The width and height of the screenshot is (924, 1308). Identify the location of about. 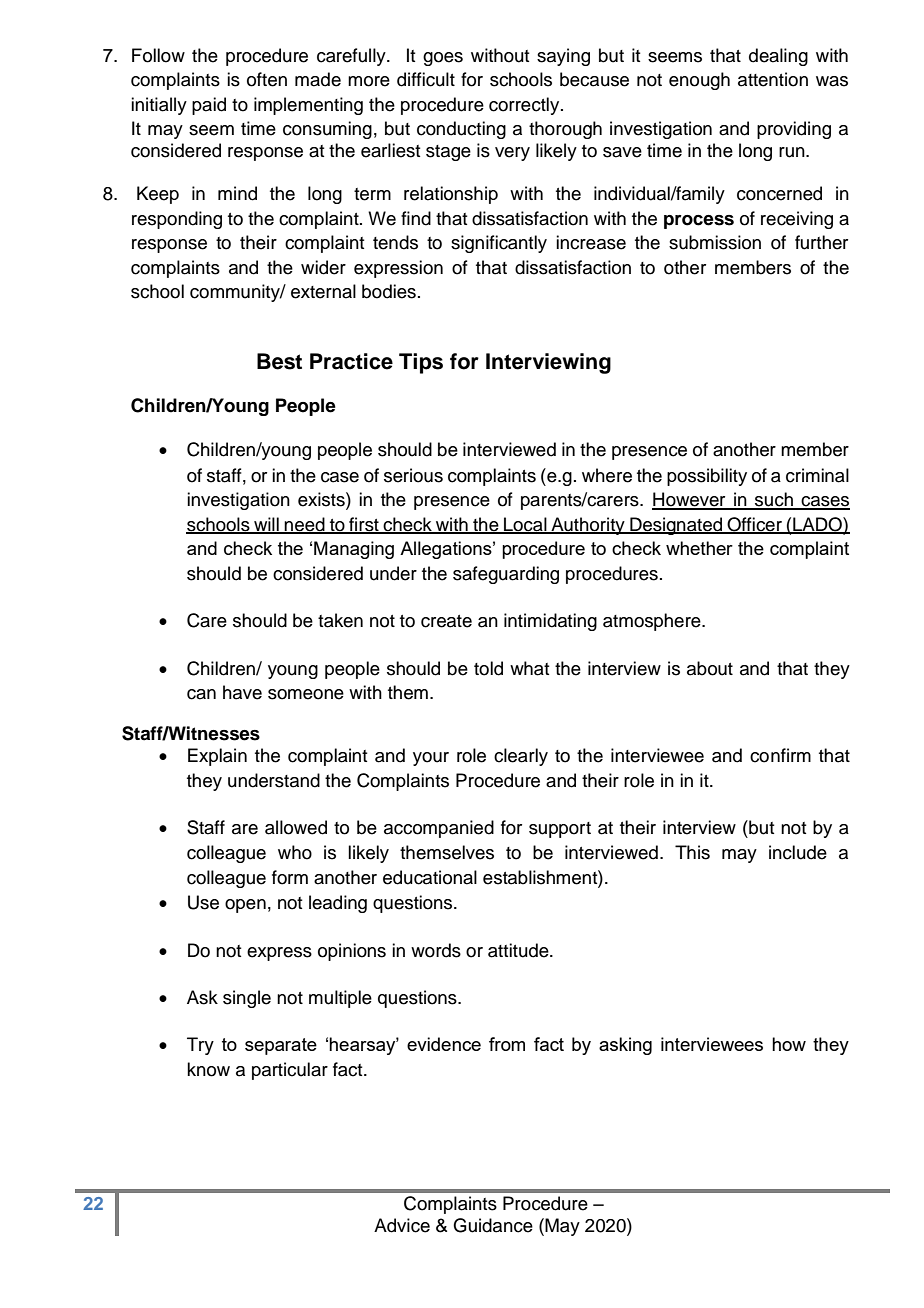
(710, 668).
